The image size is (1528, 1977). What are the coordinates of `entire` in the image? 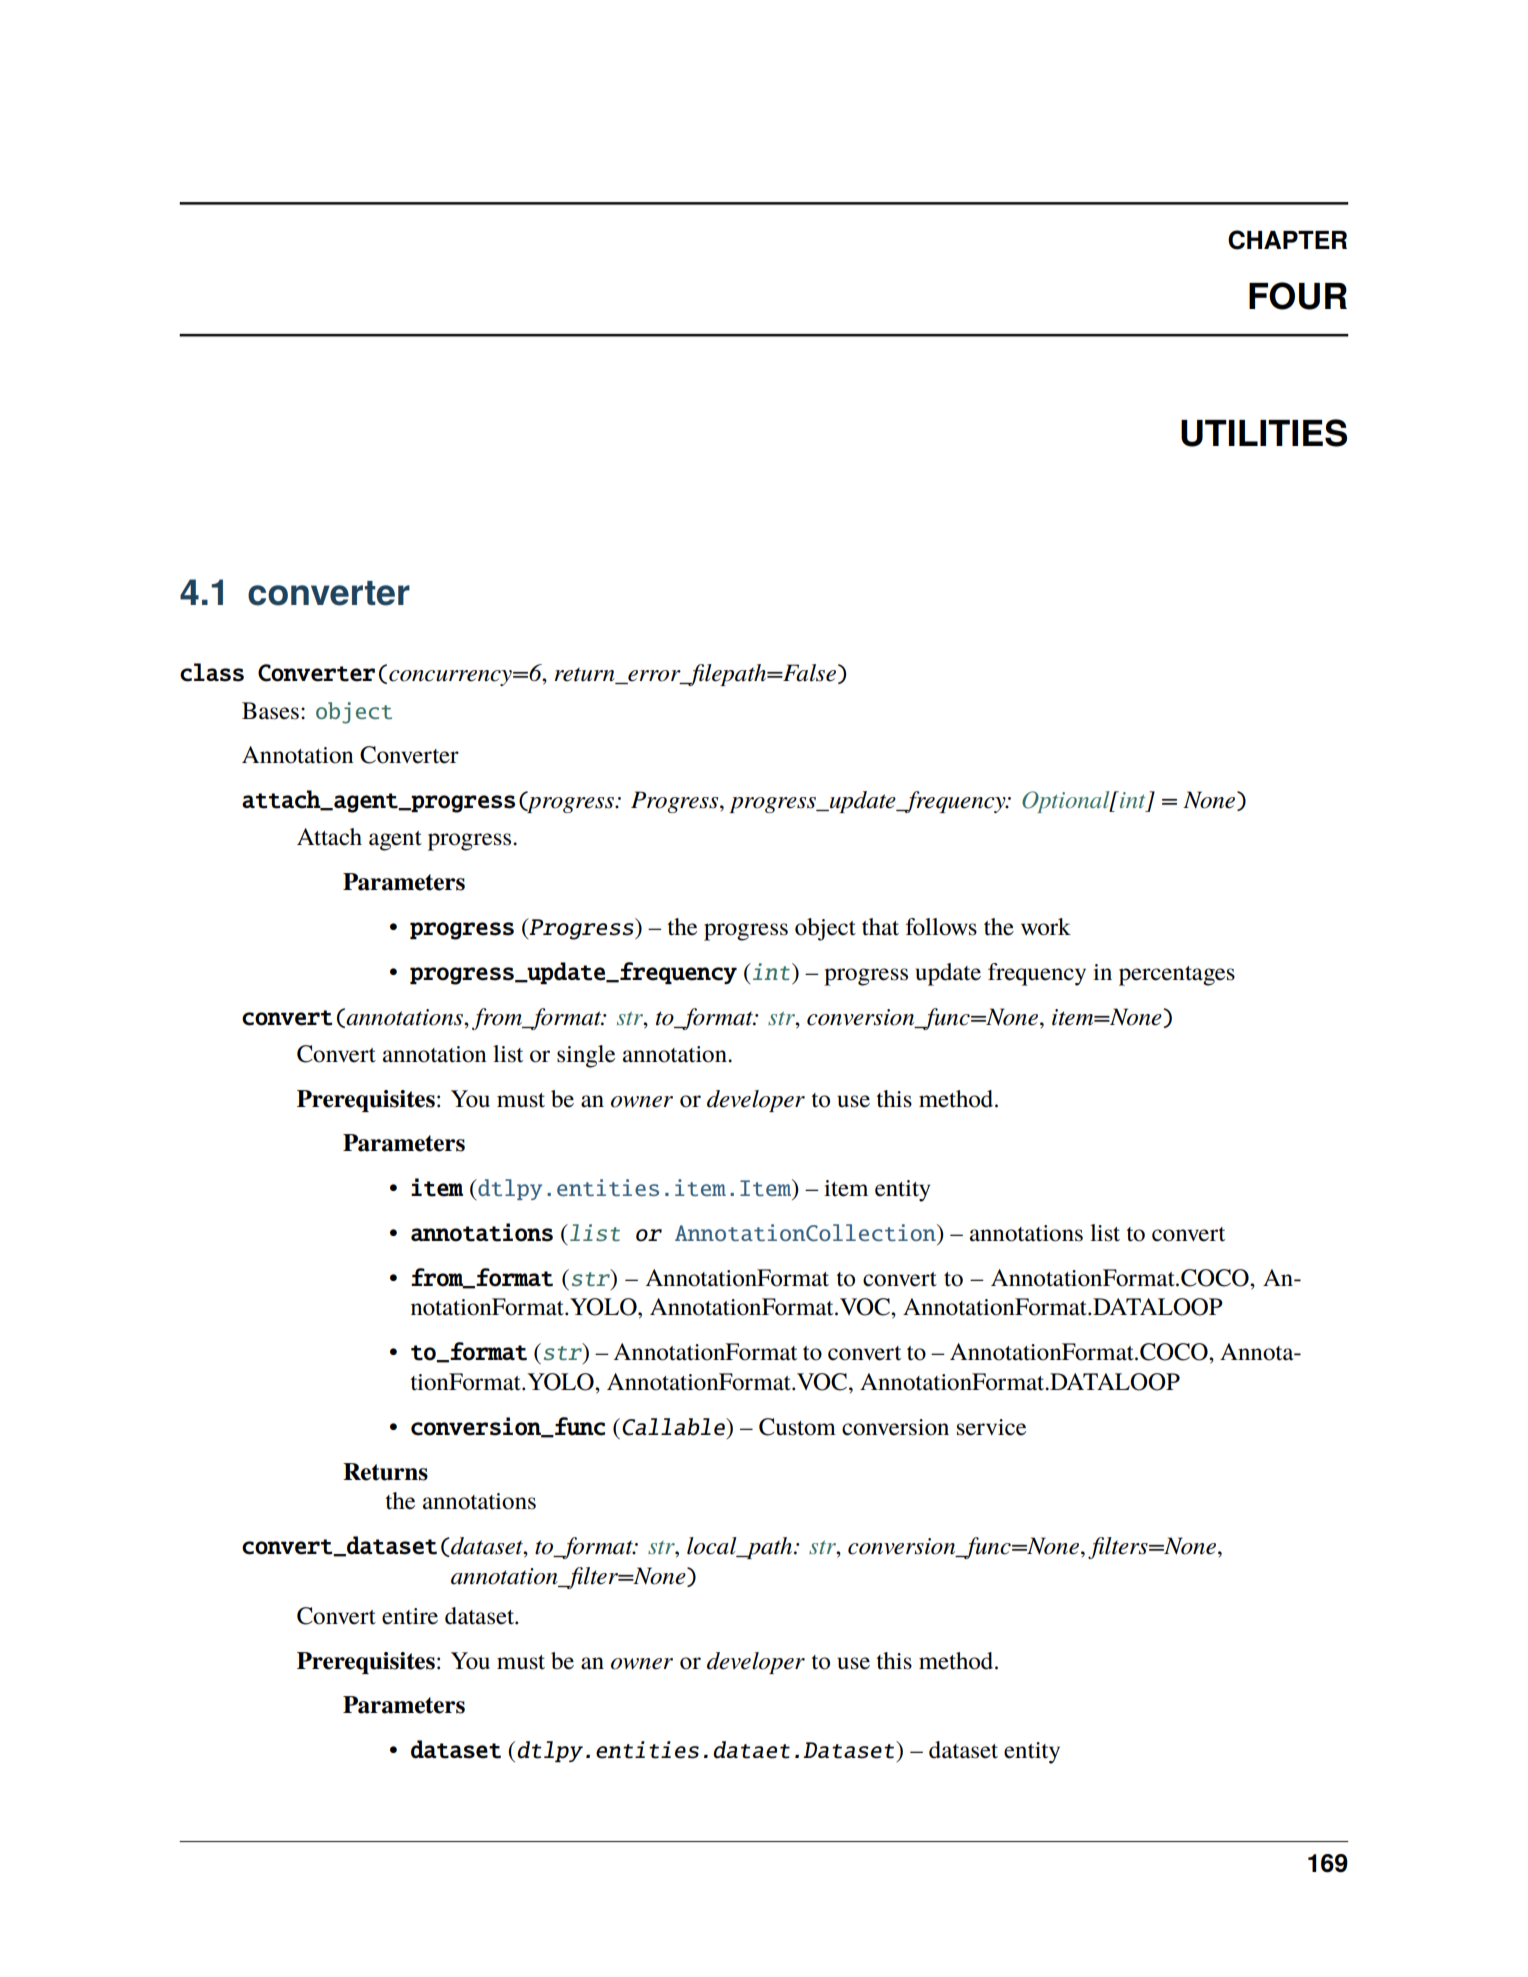 It's located at (410, 1616).
